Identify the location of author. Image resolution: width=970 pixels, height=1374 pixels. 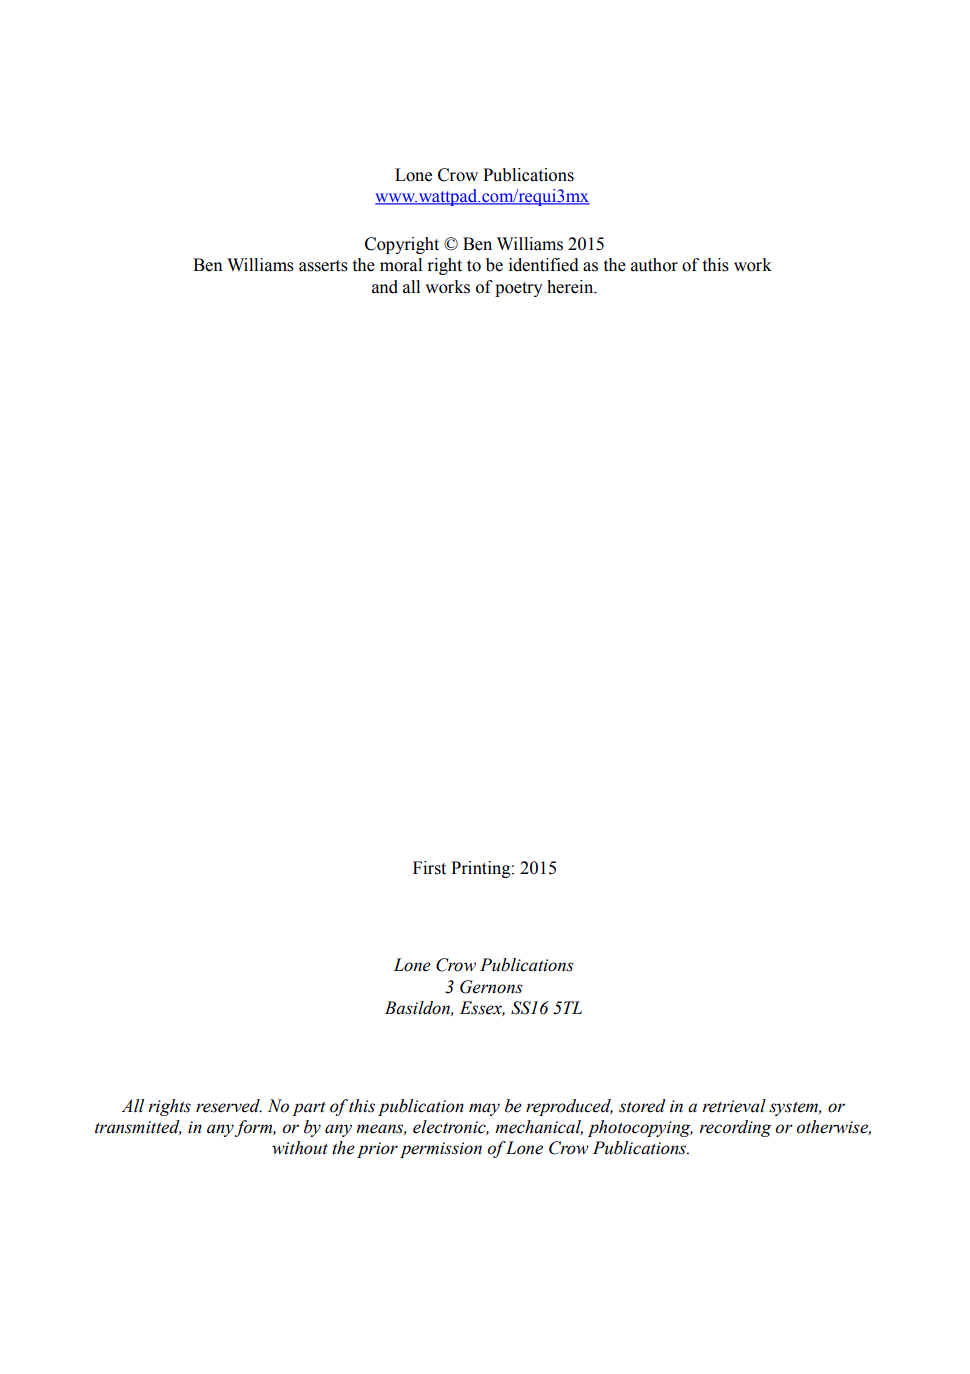
(654, 265).
